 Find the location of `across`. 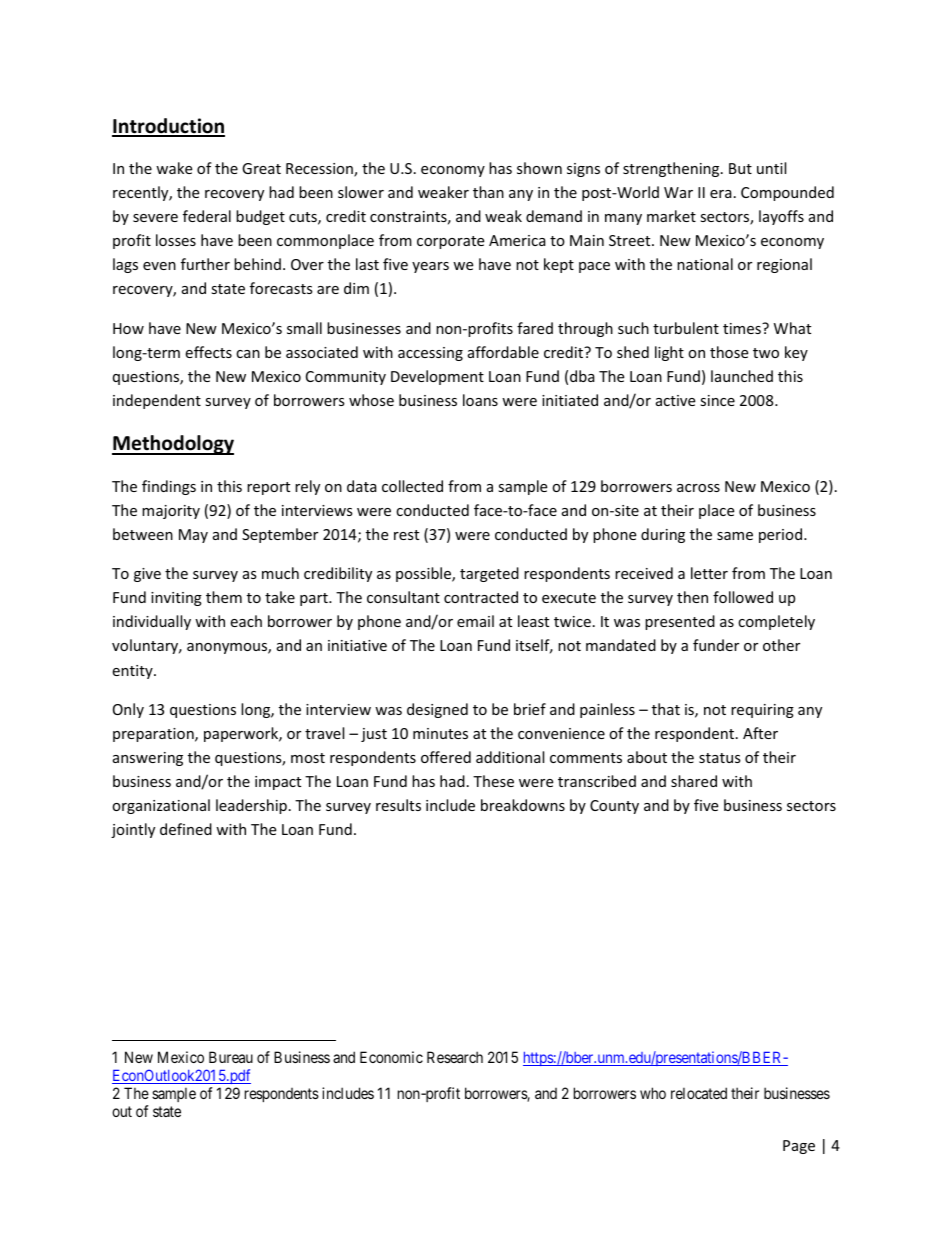

across is located at coordinates (698, 488).
